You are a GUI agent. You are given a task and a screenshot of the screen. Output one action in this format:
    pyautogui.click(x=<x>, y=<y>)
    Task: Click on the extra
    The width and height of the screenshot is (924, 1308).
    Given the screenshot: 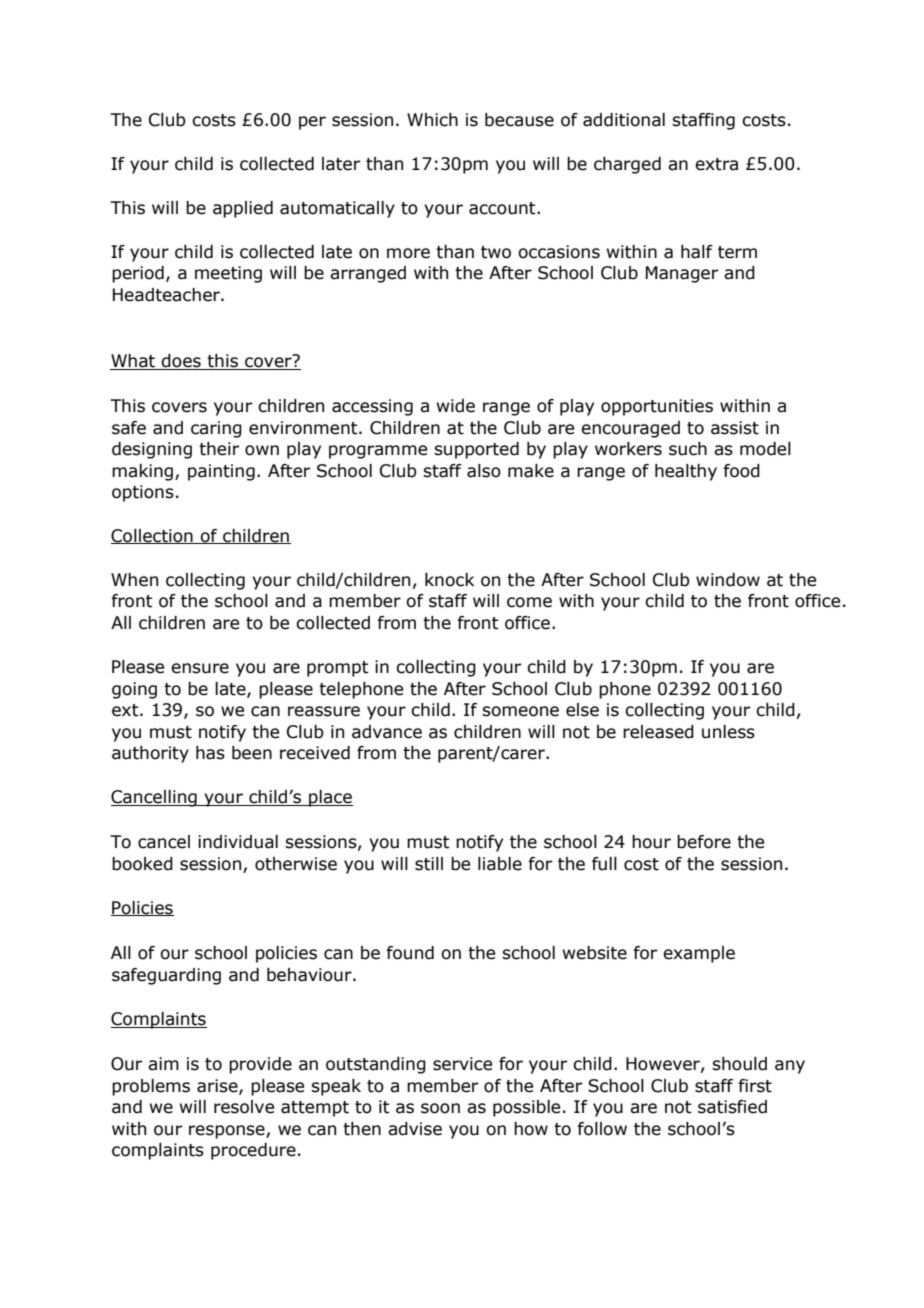 What is the action you would take?
    pyautogui.click(x=716, y=164)
